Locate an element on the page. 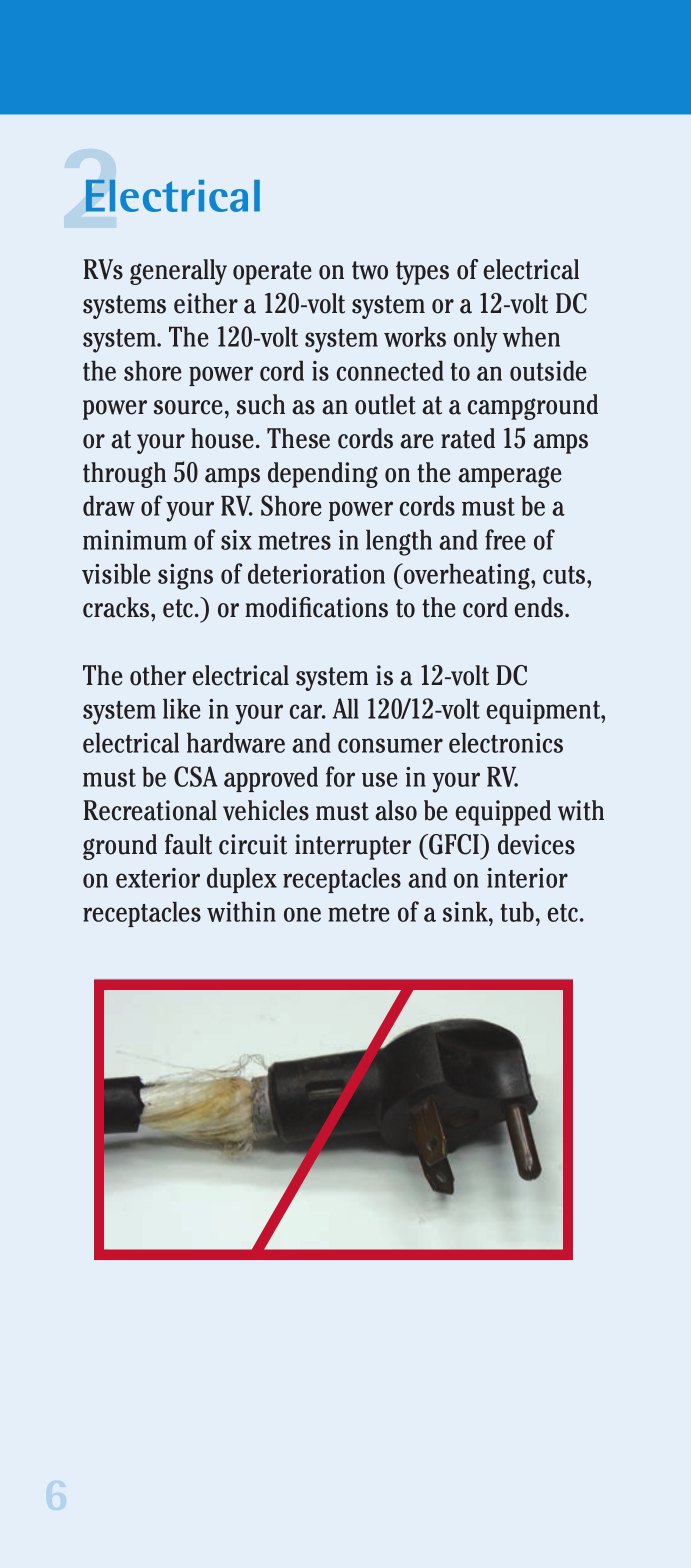 The height and width of the document is (1568, 691). exterior is located at coordinates (158, 878).
